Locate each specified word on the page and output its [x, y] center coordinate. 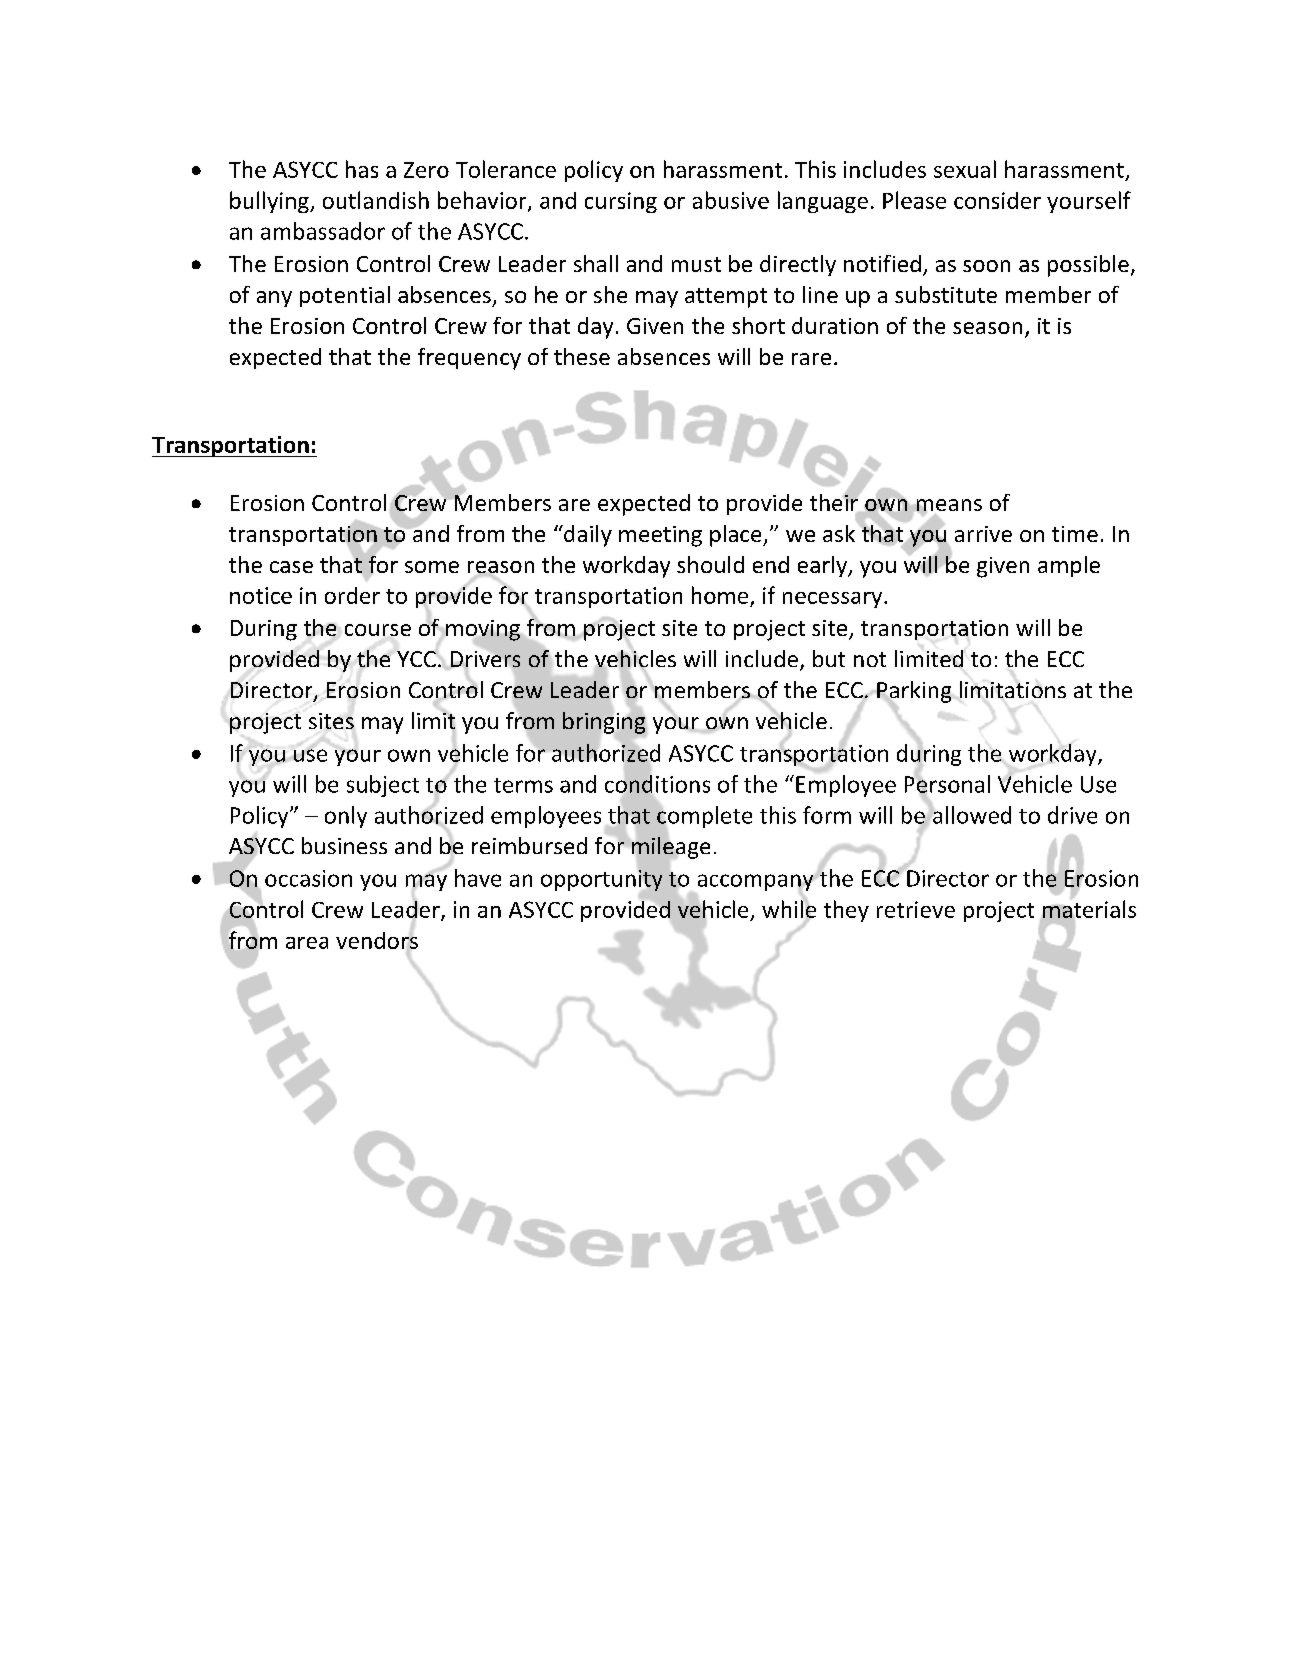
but [829, 658]
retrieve [916, 909]
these [582, 356]
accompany [757, 883]
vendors [377, 941]
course [378, 630]
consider [997, 200]
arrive [983, 534]
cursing [621, 202]
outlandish [376, 200]
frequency [469, 359]
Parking [914, 693]
